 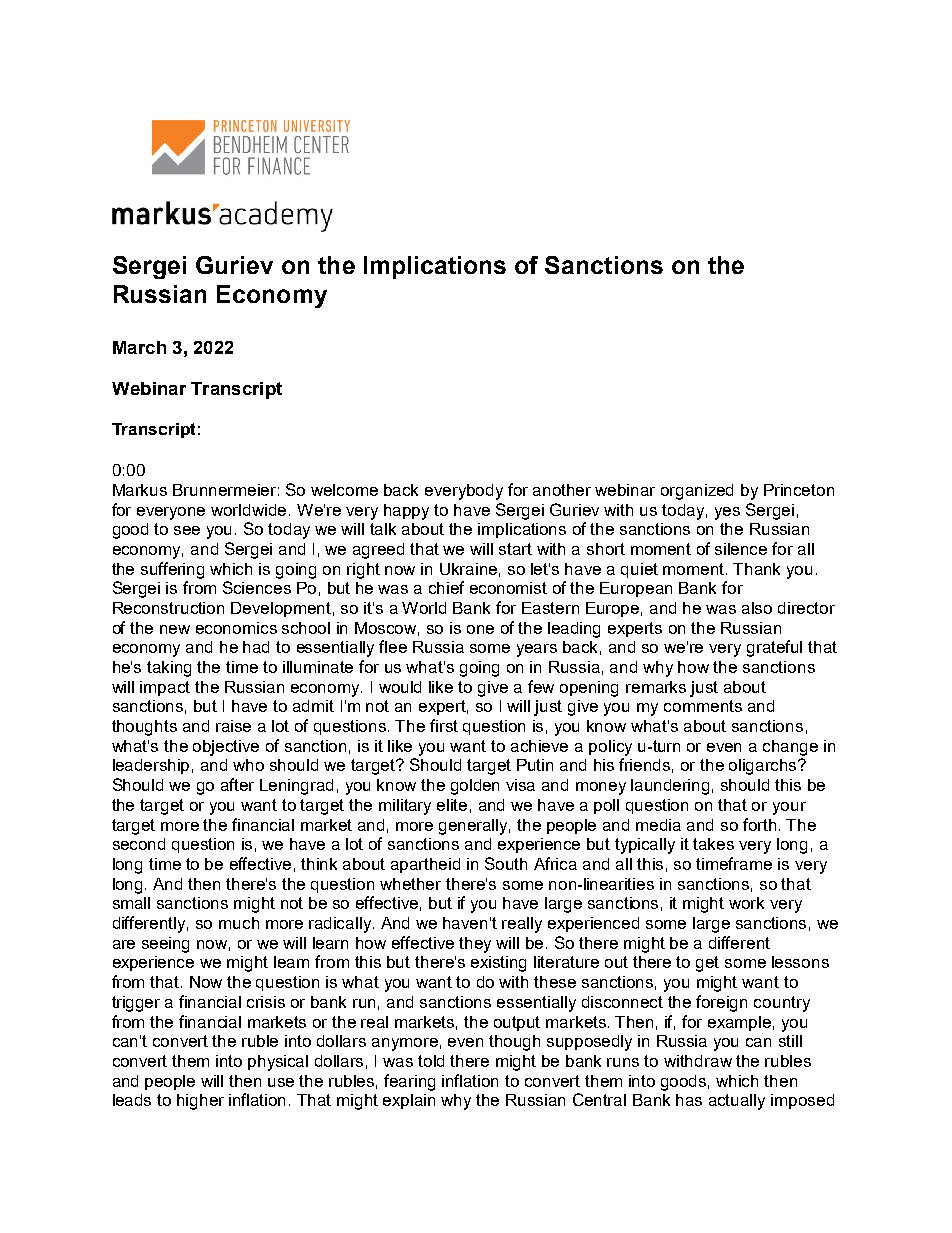 I want to click on raise, so click(x=233, y=726).
